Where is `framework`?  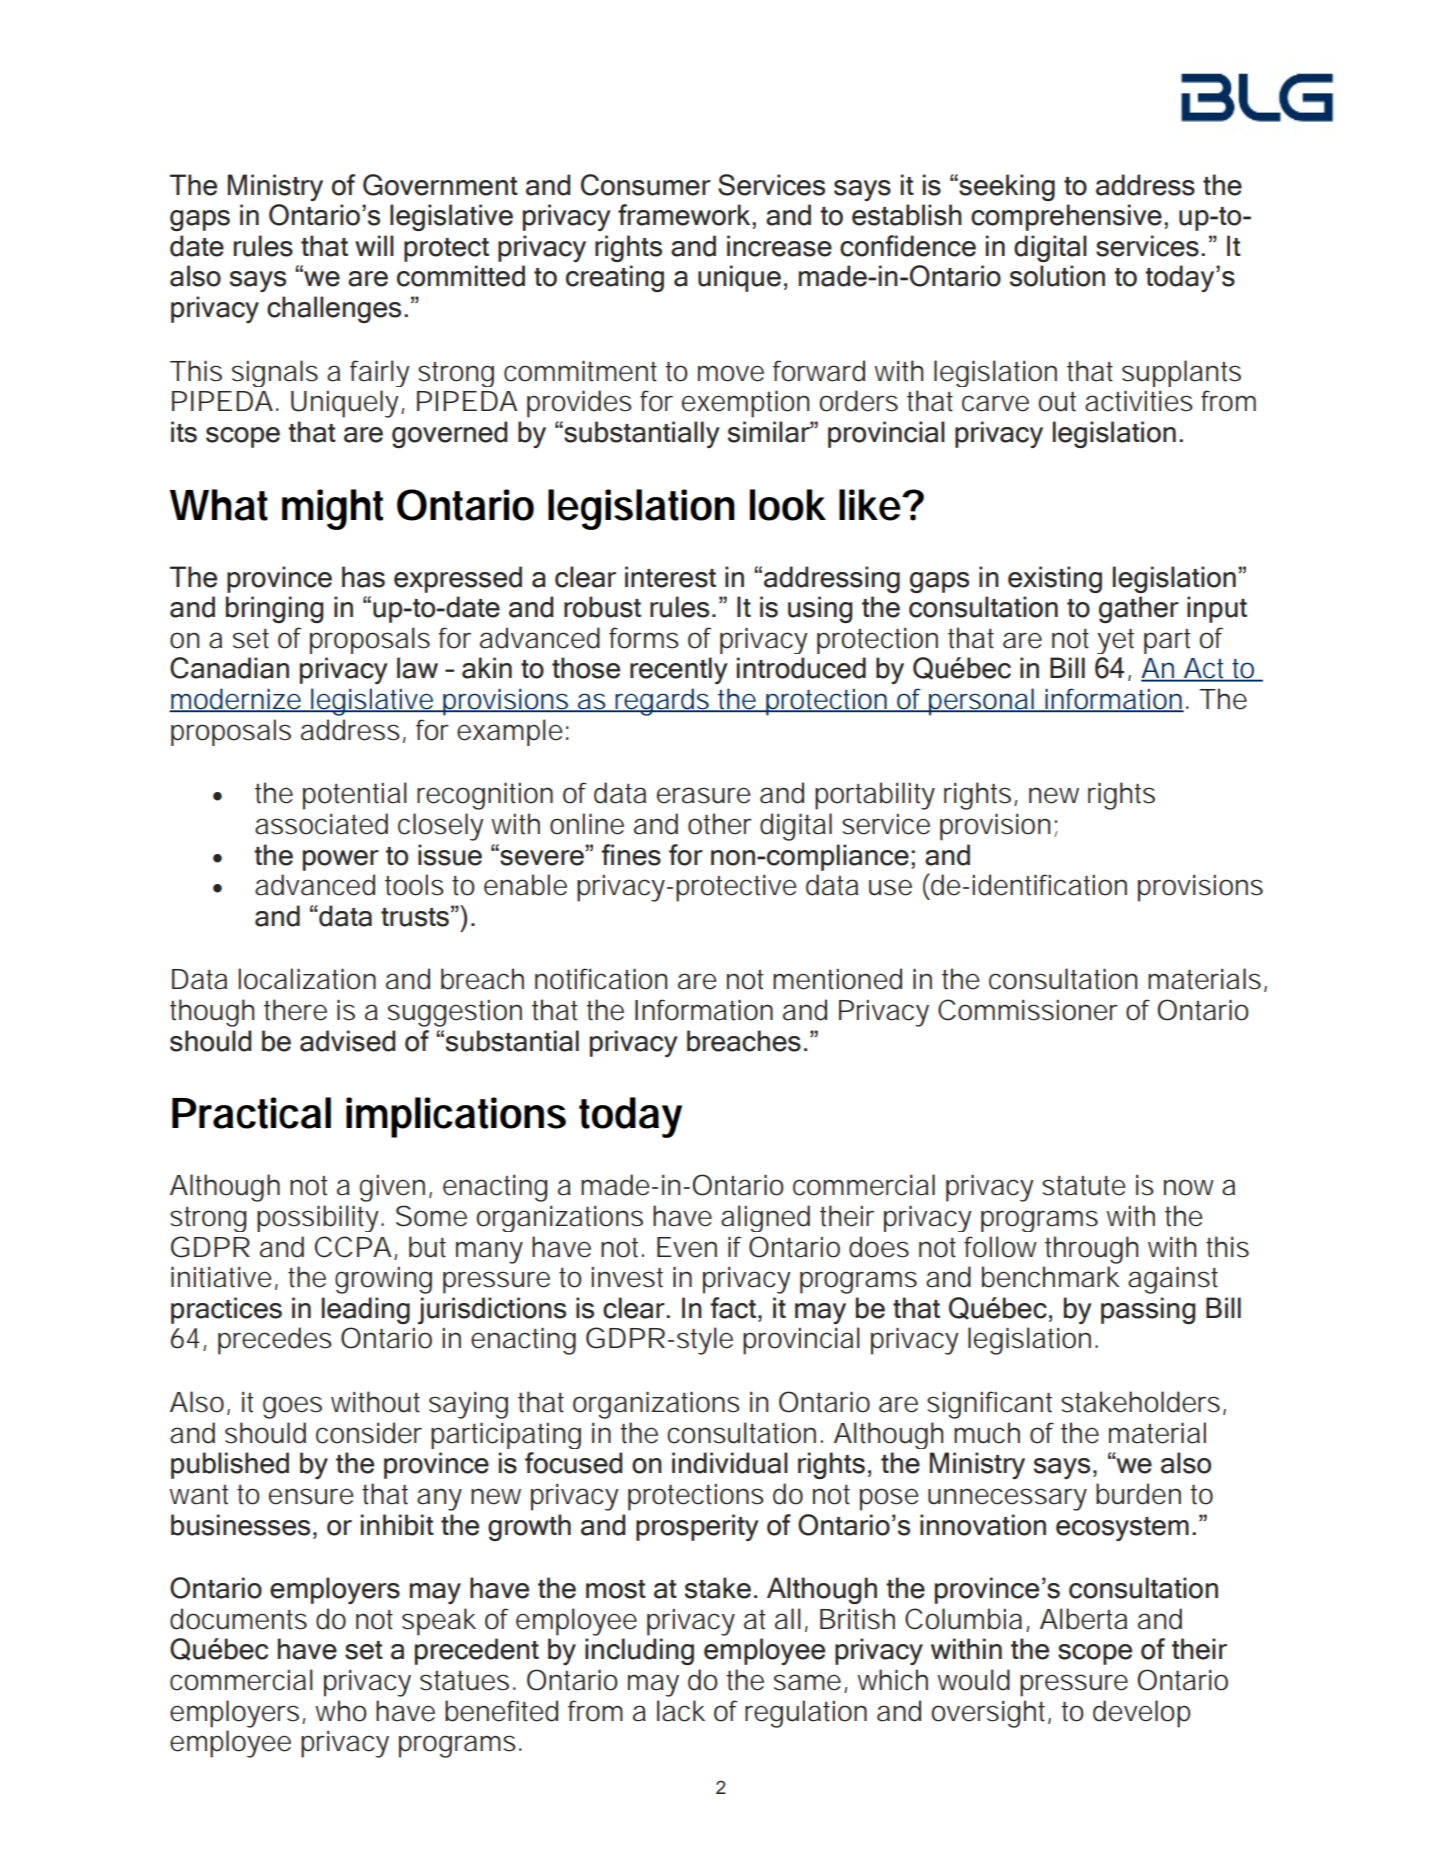 framework is located at coordinates (685, 215).
